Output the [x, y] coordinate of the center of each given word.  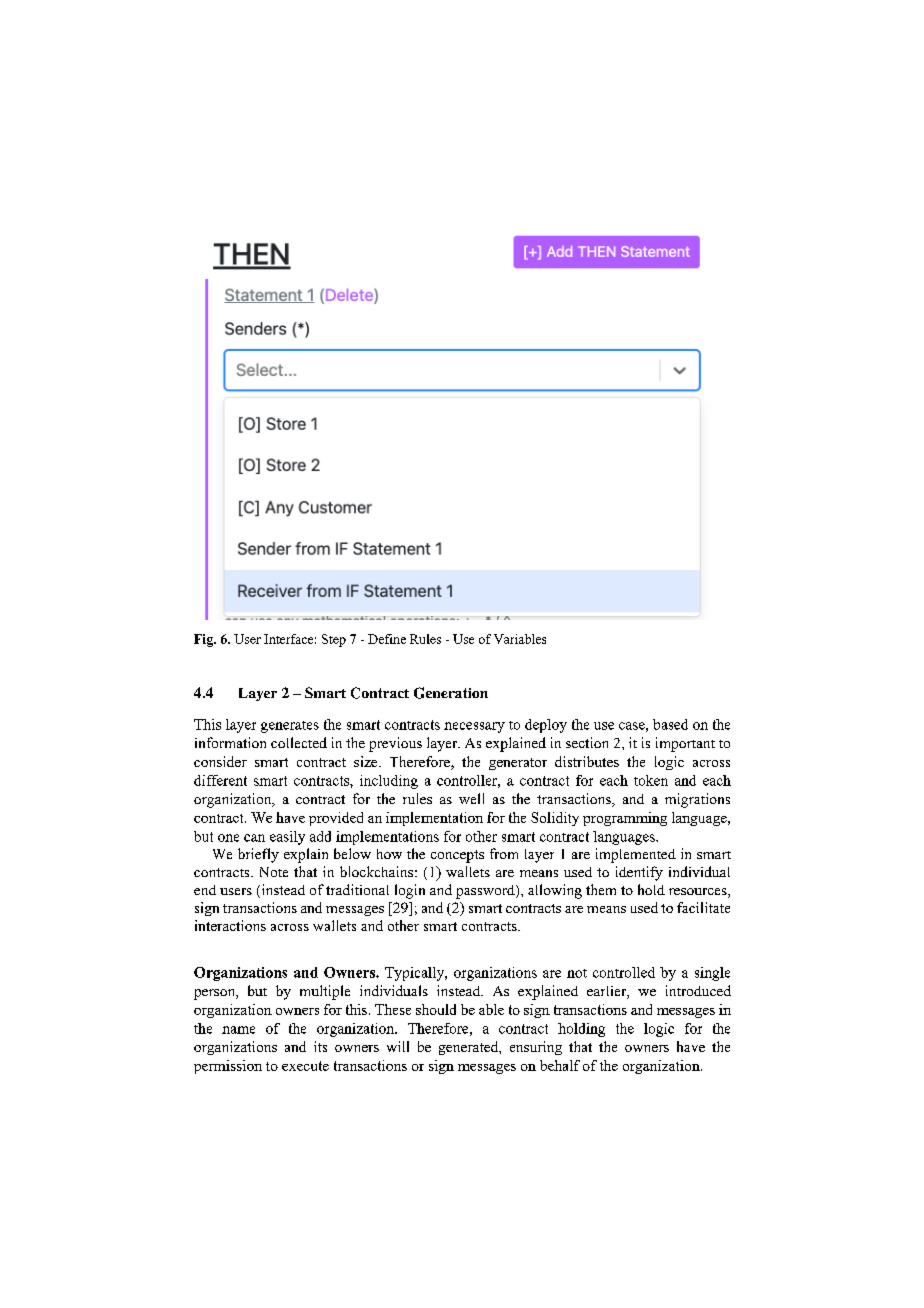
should [436, 1009]
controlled [624, 972]
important [685, 744]
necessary [474, 727]
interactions [230, 925]
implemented [636, 855]
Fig [205, 640]
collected [299, 742]
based [670, 724]
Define [387, 639]
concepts [457, 856]
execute [305, 1066]
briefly [258, 855]
